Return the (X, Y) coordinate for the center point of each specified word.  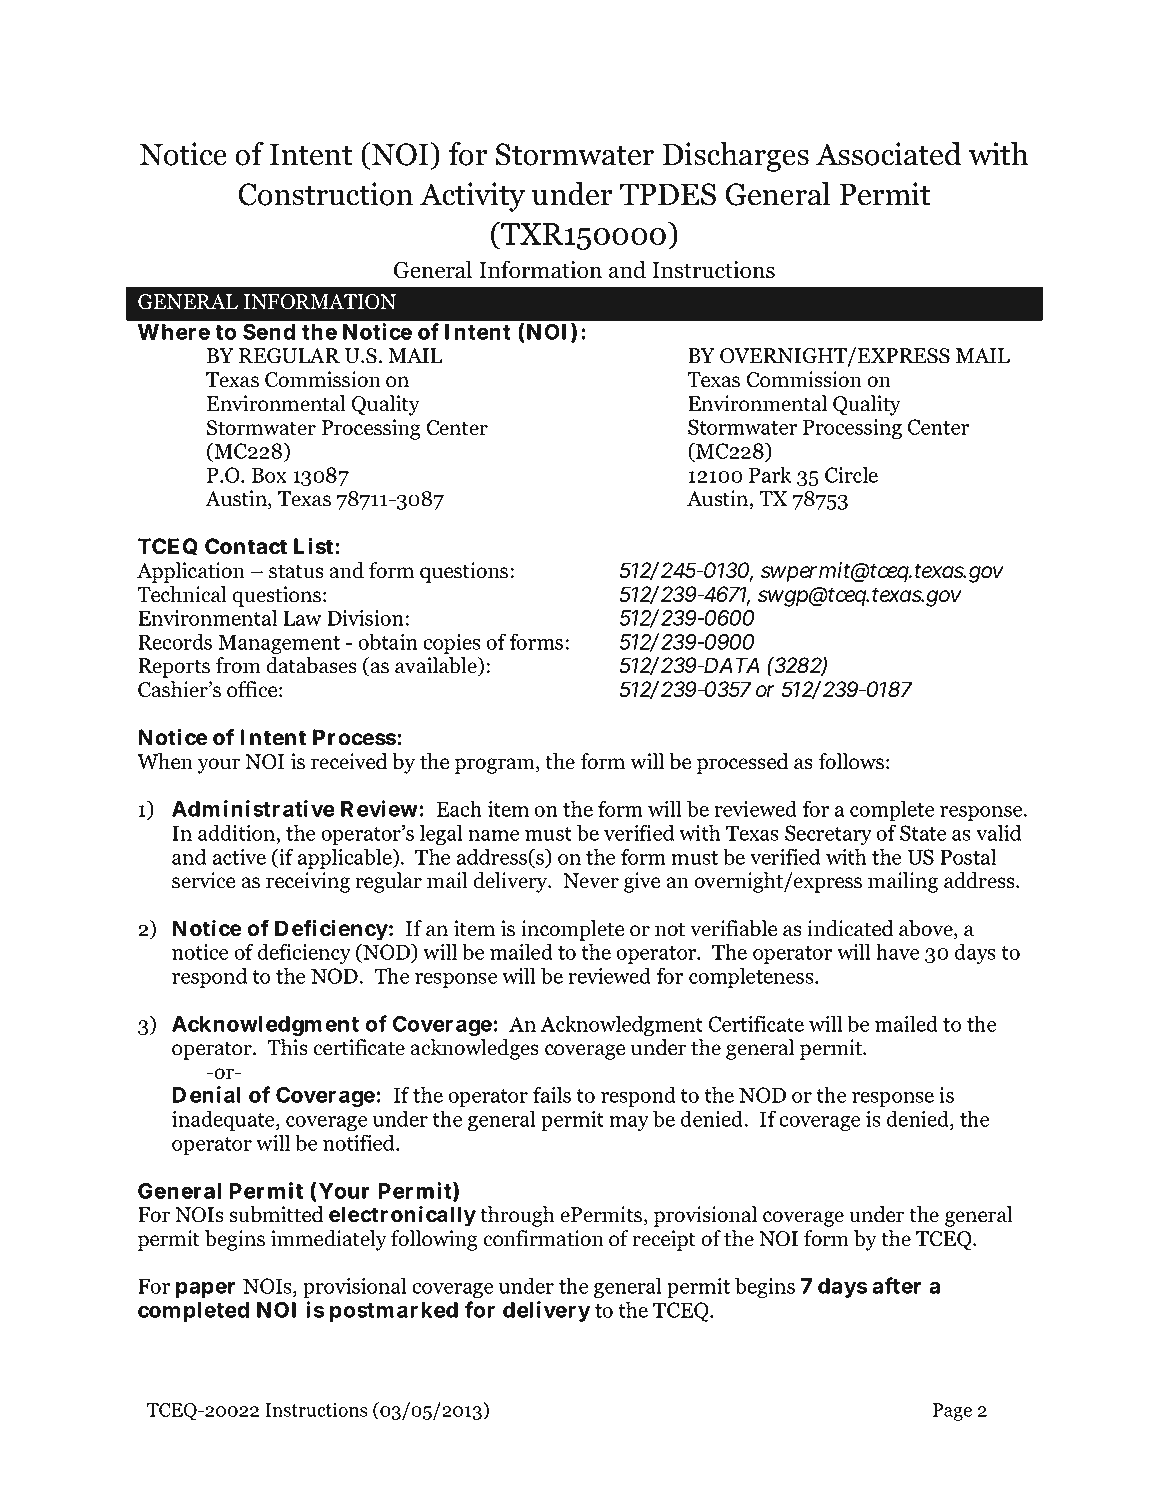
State (923, 833)
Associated (888, 154)
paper (206, 1290)
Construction (325, 194)
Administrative (253, 808)
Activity (472, 197)
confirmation (543, 1238)
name (493, 835)
